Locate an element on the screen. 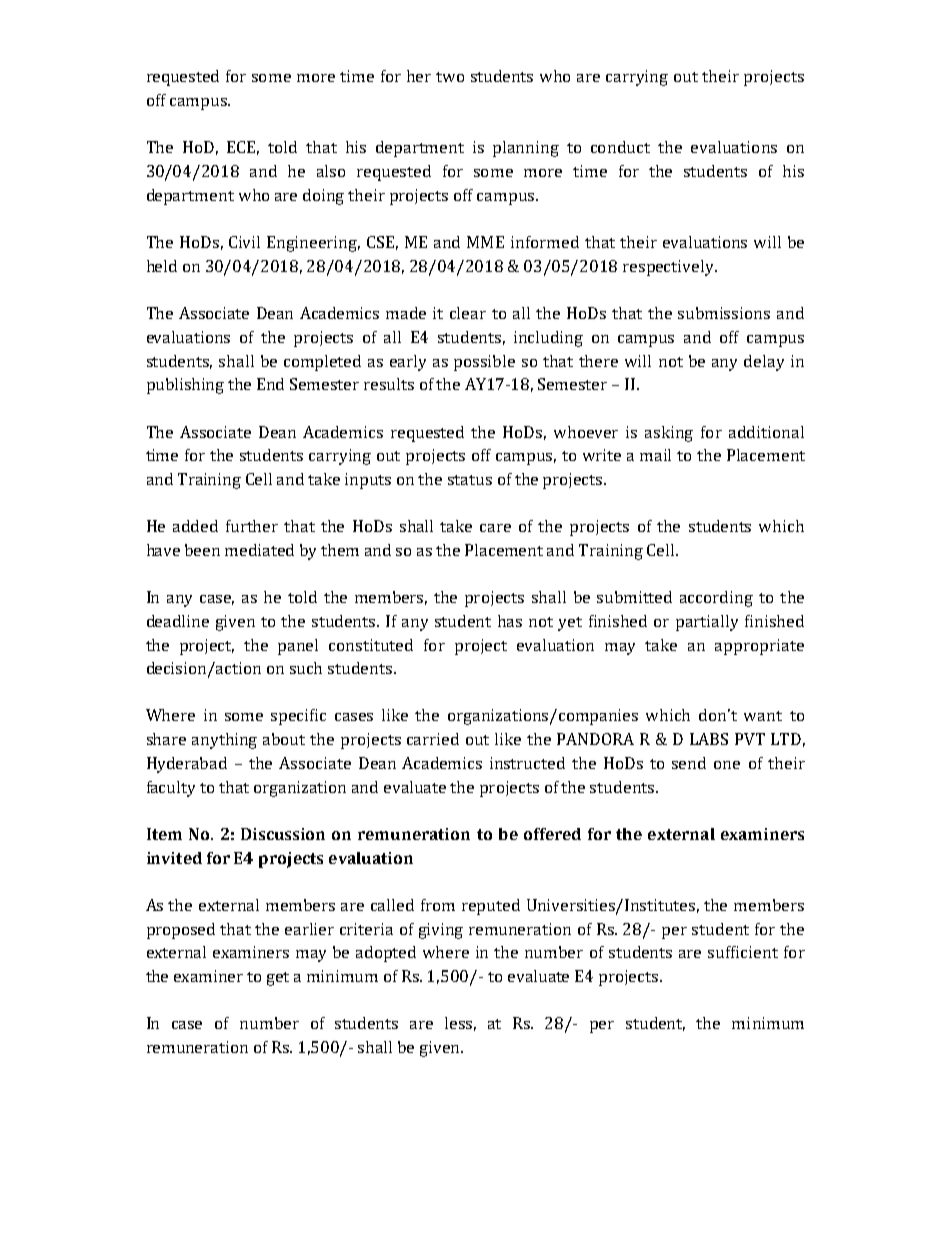 Image resolution: width=952 pixels, height=1233 pixels. ECE is located at coordinates (243, 148).
